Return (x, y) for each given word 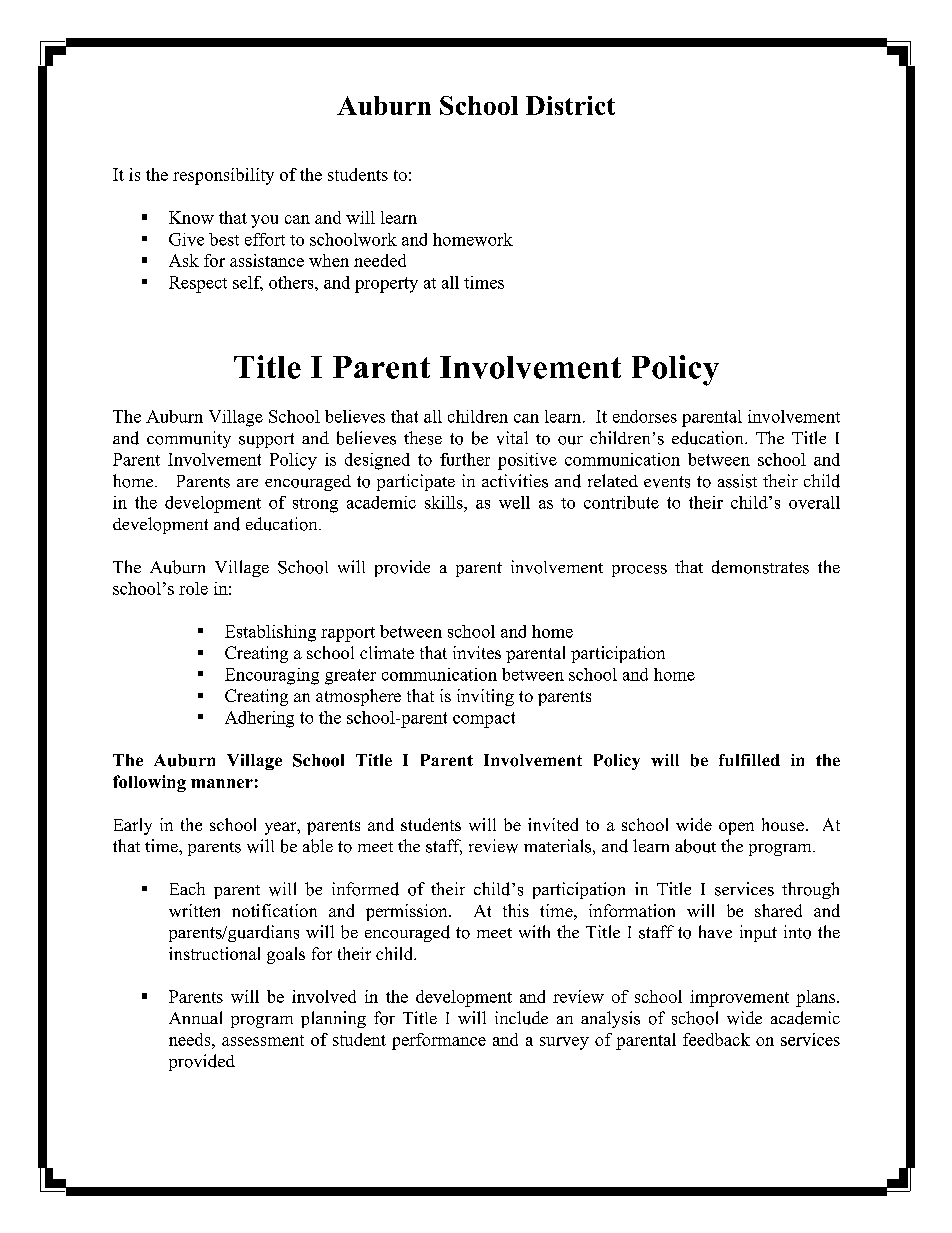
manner (222, 783)
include (521, 1018)
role (193, 588)
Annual (195, 1017)
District (570, 105)
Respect (198, 284)
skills (445, 502)
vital (512, 438)
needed (380, 260)
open (736, 828)
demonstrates (760, 567)
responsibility (223, 176)
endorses (645, 416)
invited (553, 824)
